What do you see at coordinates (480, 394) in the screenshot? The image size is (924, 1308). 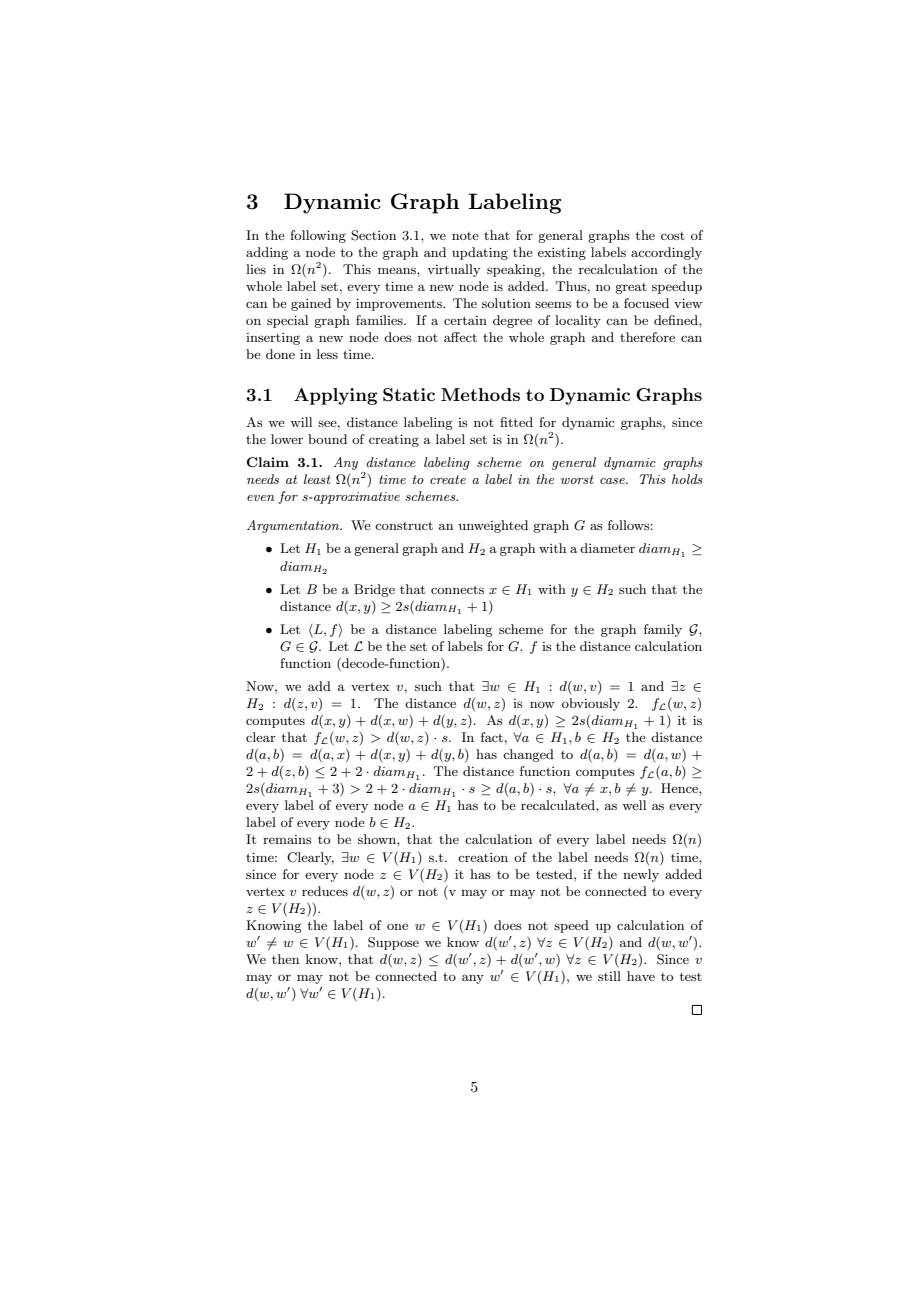 I see `Methods` at bounding box center [480, 394].
